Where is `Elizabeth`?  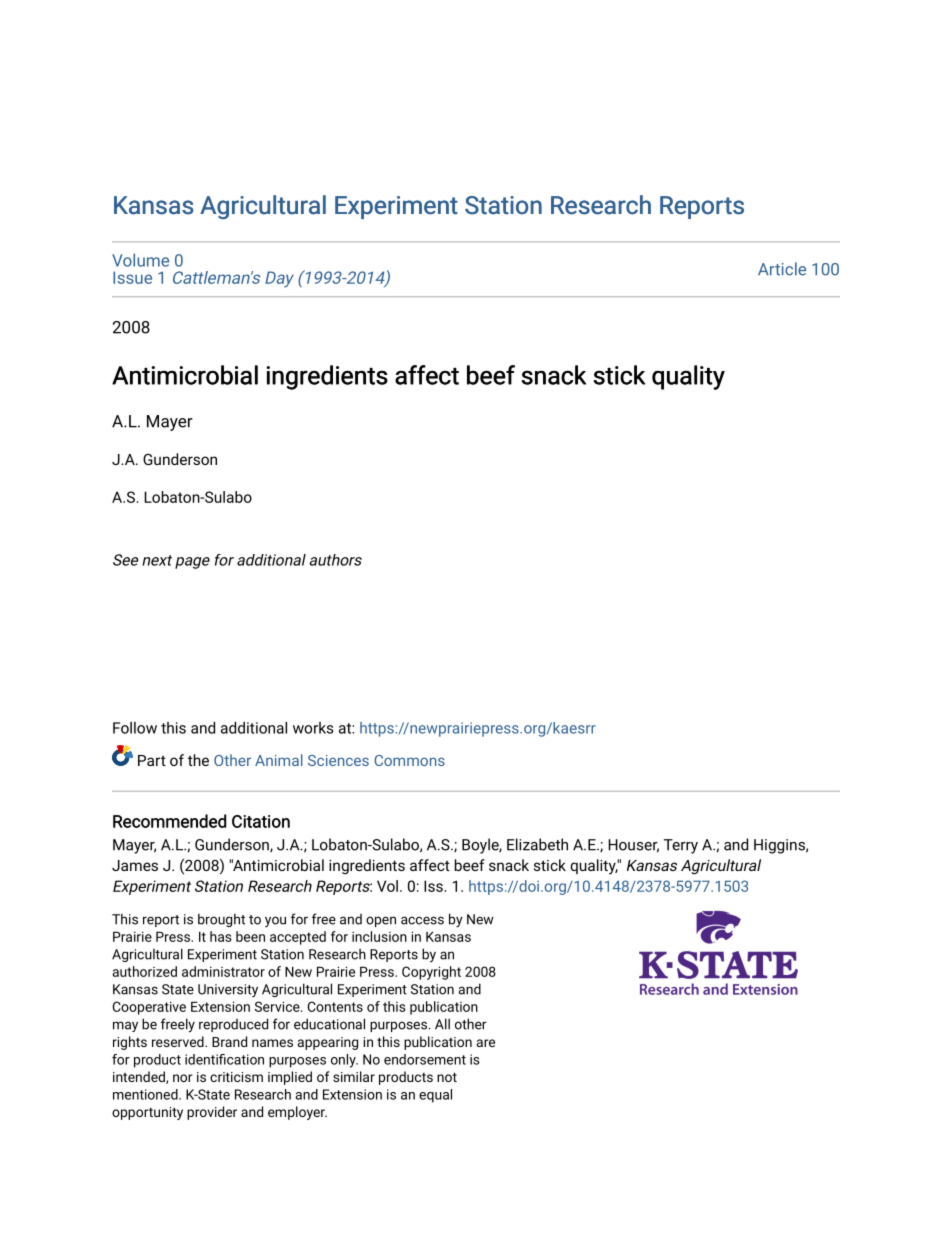
Elizabeth is located at coordinates (537, 844).
